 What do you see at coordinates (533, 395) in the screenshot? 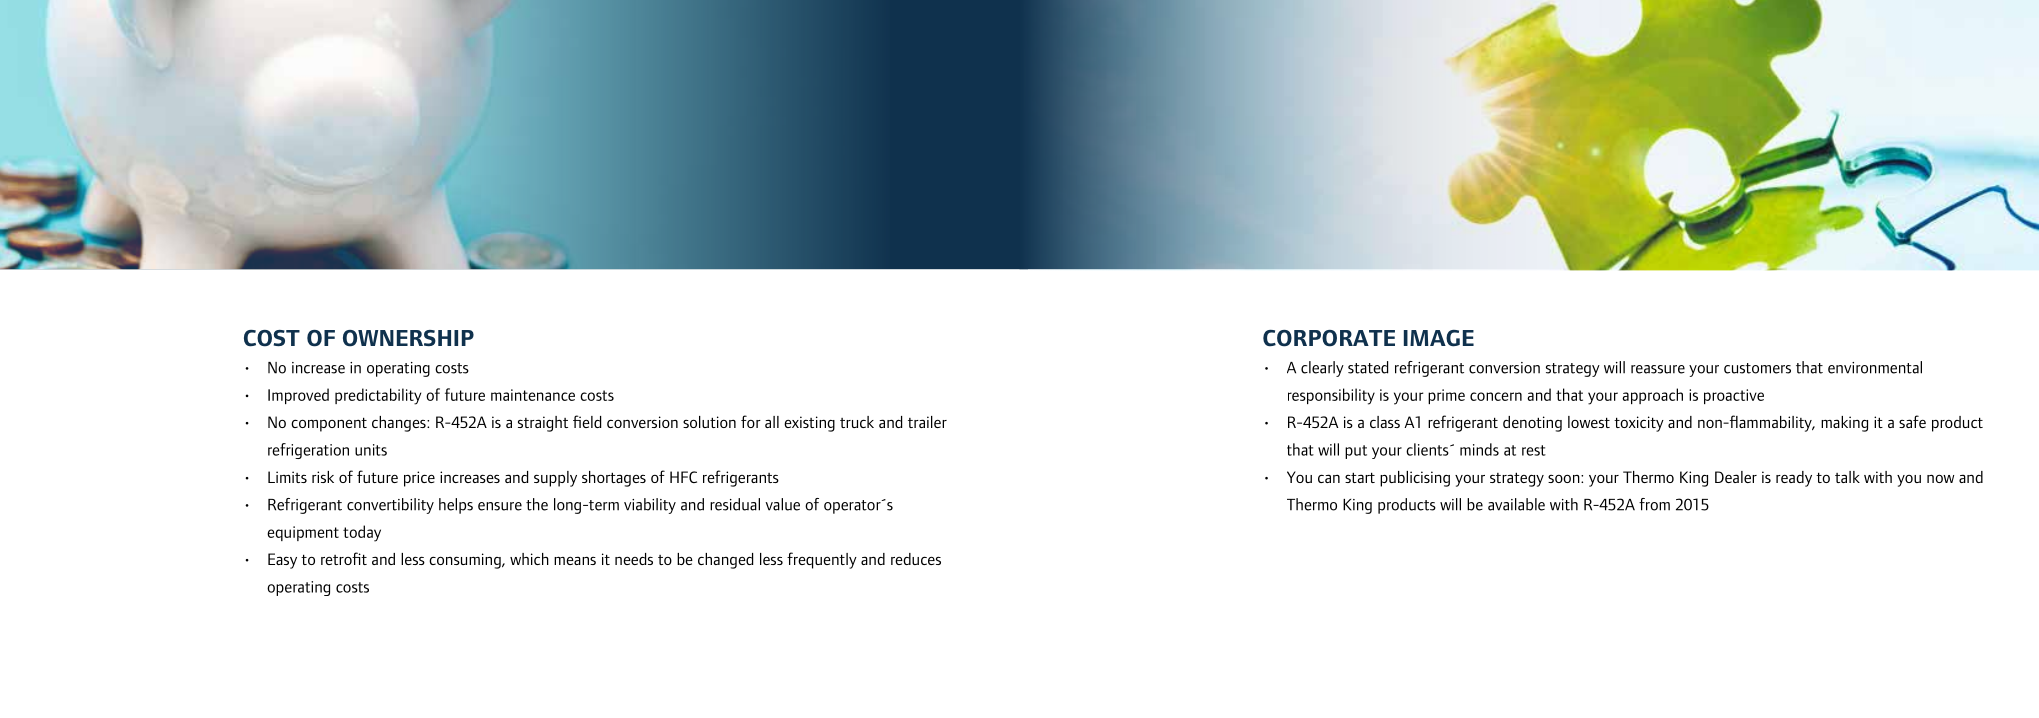
I see `maintenance` at bounding box center [533, 395].
